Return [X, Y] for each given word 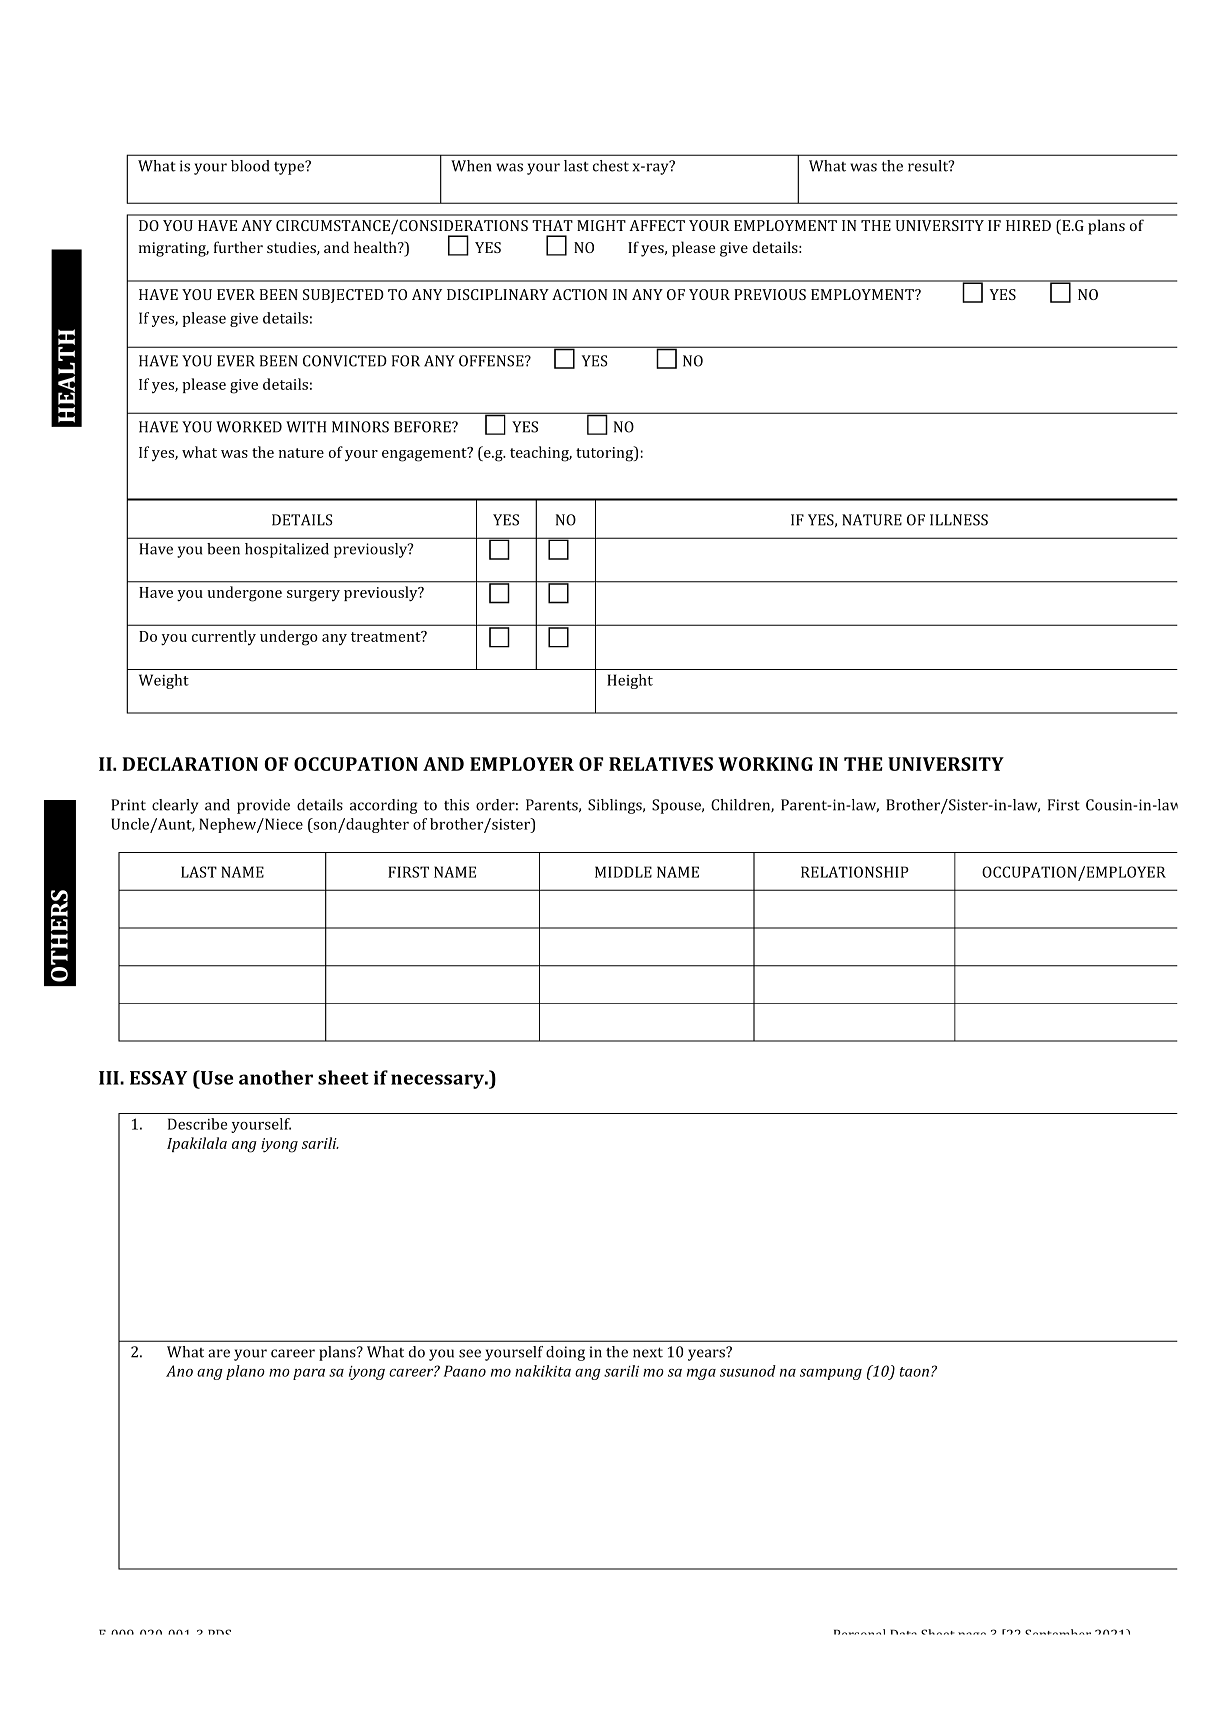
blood [250, 166]
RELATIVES [661, 764]
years [708, 1354]
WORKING [765, 764]
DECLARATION [190, 764]
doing [565, 1353]
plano [245, 1372]
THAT [552, 225]
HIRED [1028, 225]
